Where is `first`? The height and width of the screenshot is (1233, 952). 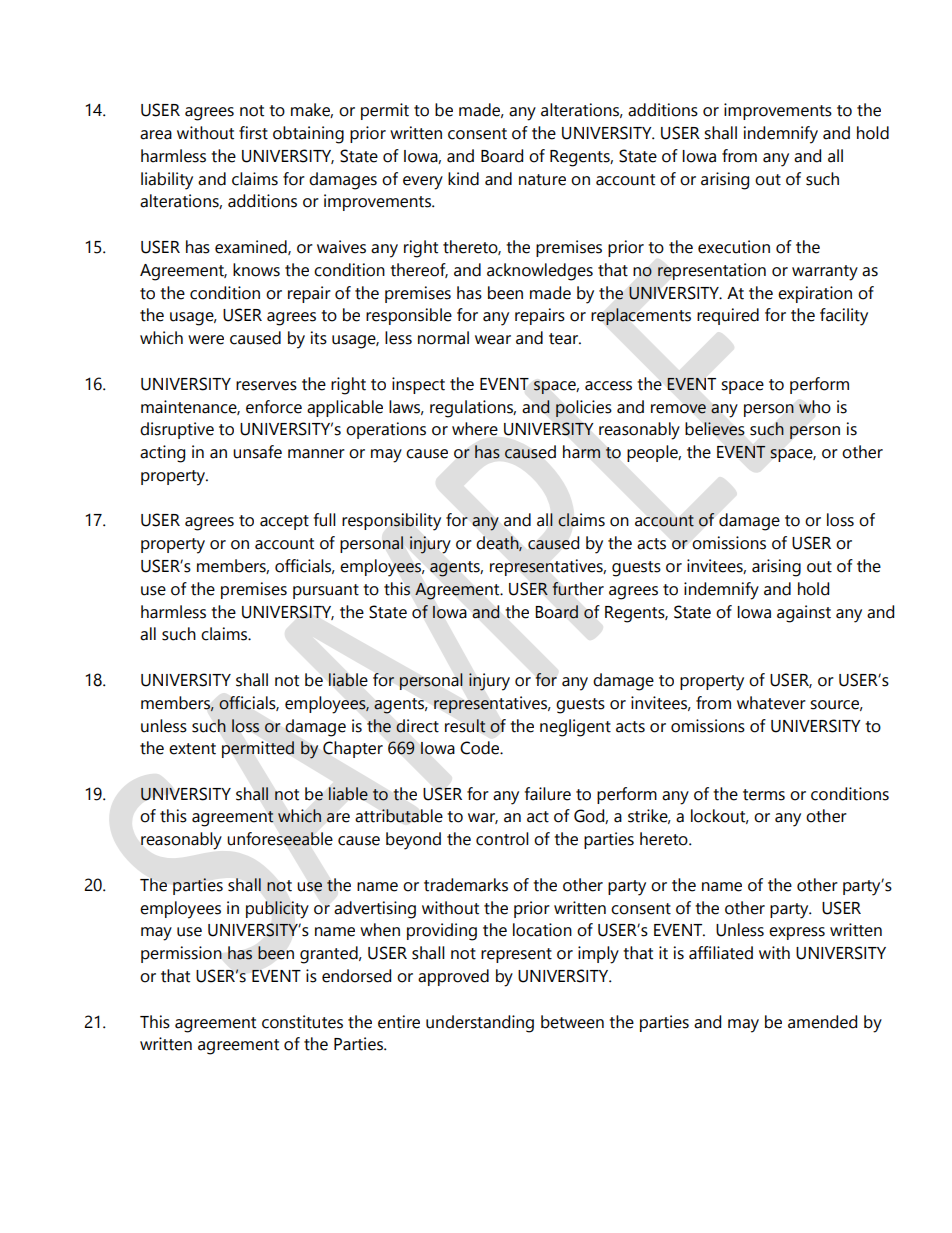
first is located at coordinates (253, 133).
